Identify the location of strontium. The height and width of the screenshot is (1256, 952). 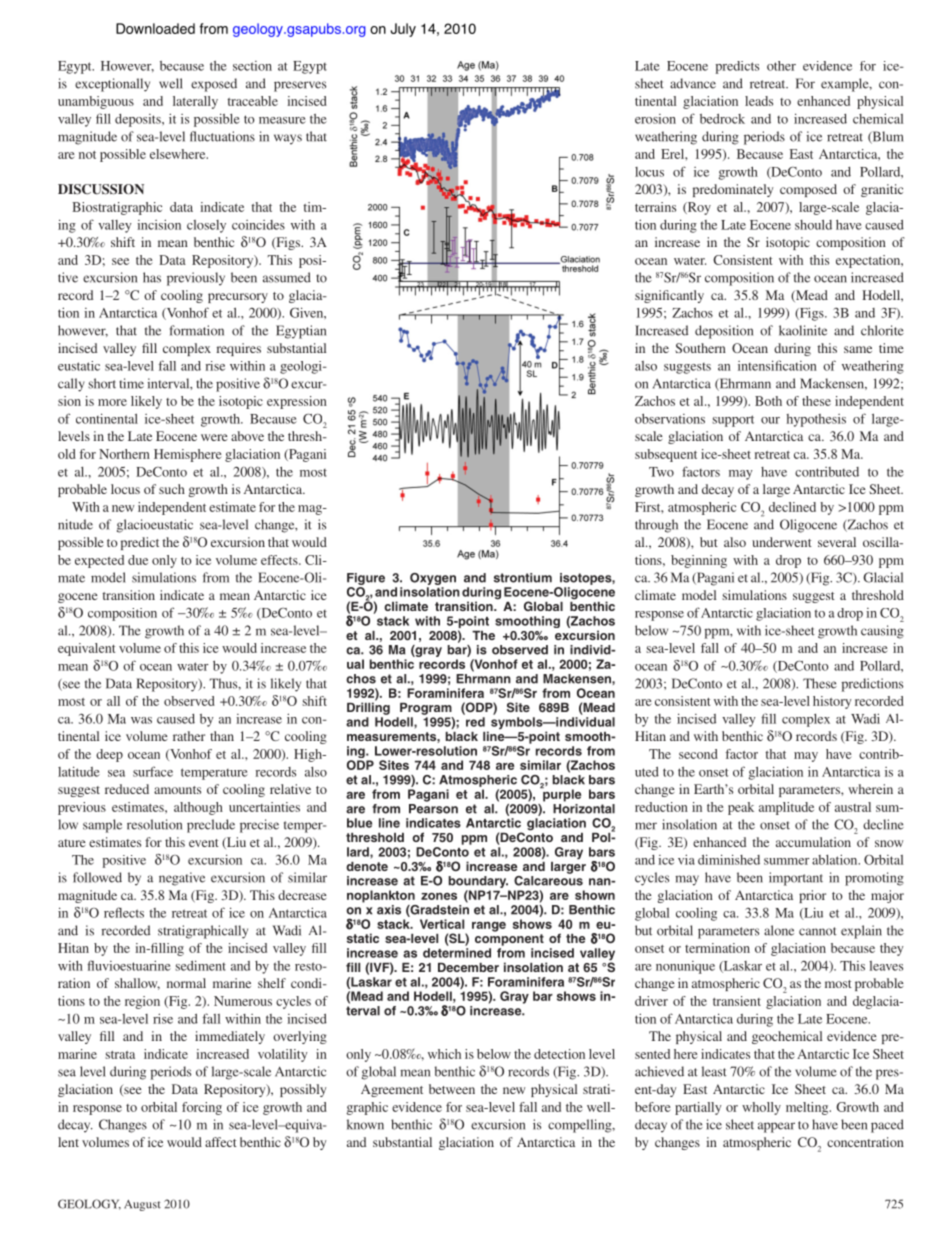
(523, 578).
